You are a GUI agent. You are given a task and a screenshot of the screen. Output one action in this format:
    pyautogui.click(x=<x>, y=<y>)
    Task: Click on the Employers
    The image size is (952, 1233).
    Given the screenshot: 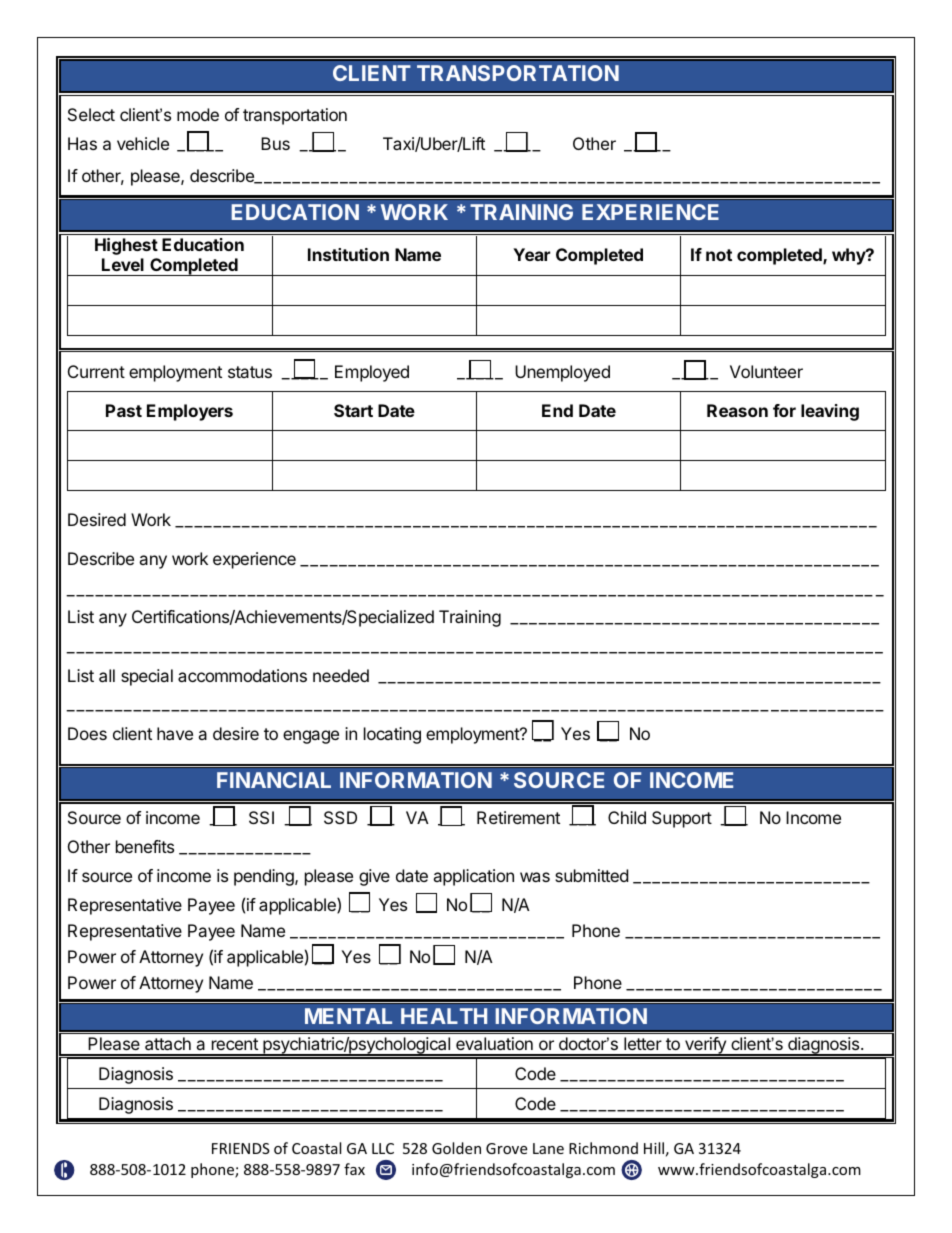 What is the action you would take?
    pyautogui.click(x=190, y=412)
